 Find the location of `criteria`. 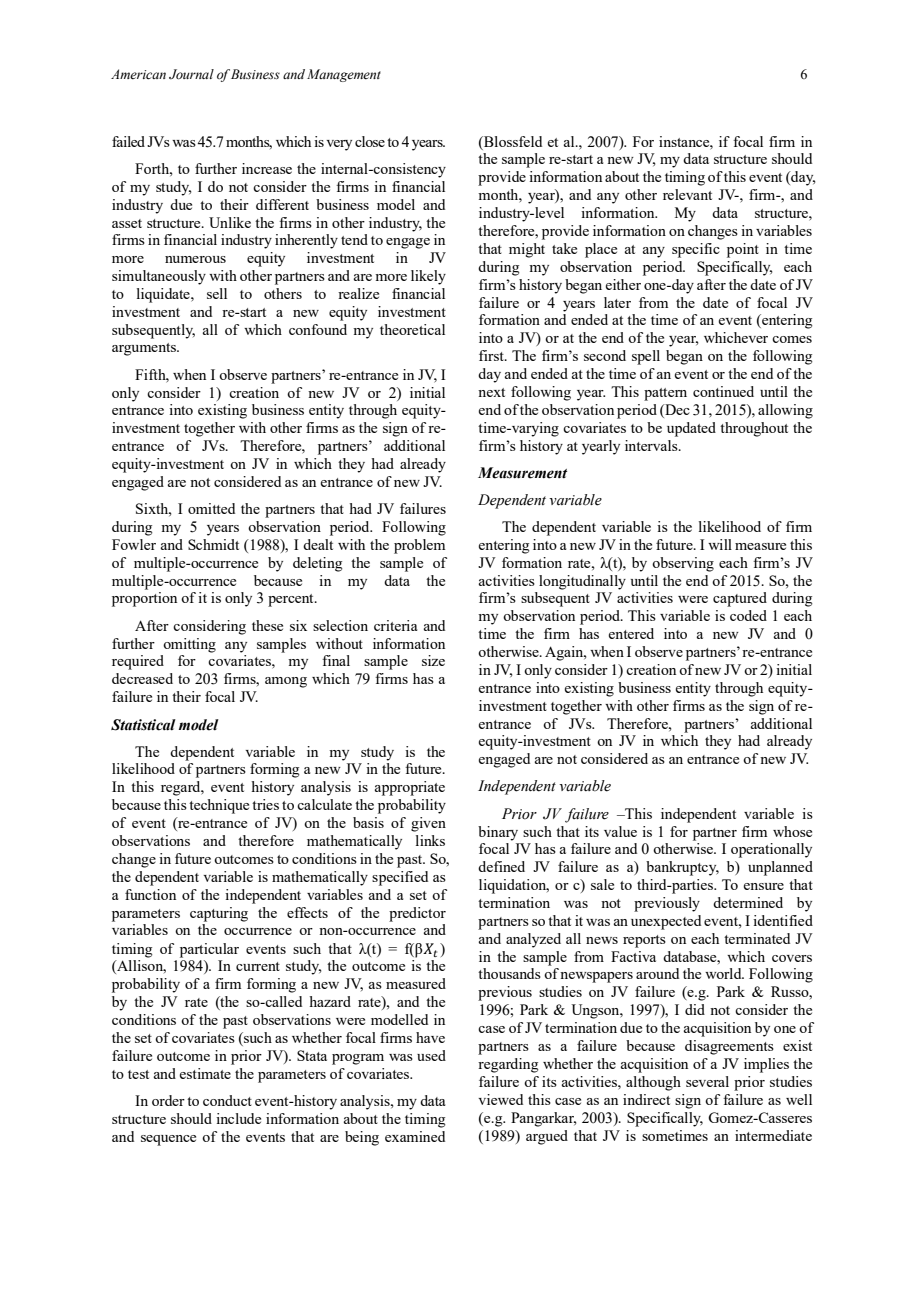

criteria is located at coordinates (395, 625).
